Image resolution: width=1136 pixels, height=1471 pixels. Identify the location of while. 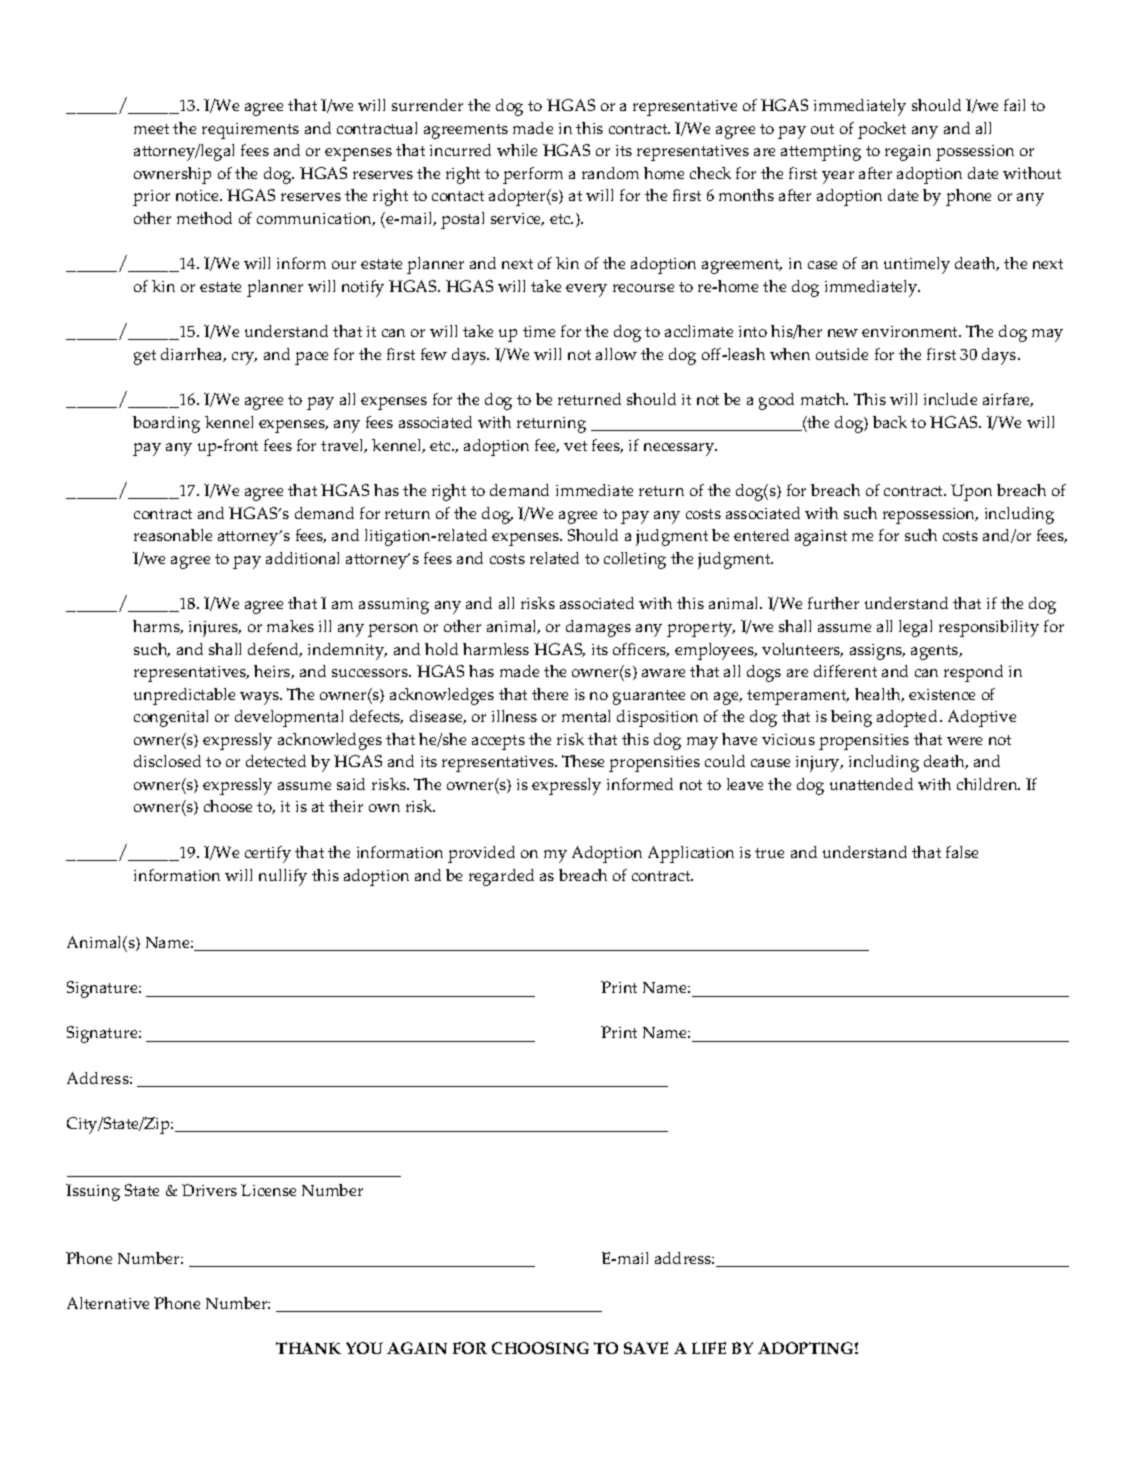
(517, 150).
